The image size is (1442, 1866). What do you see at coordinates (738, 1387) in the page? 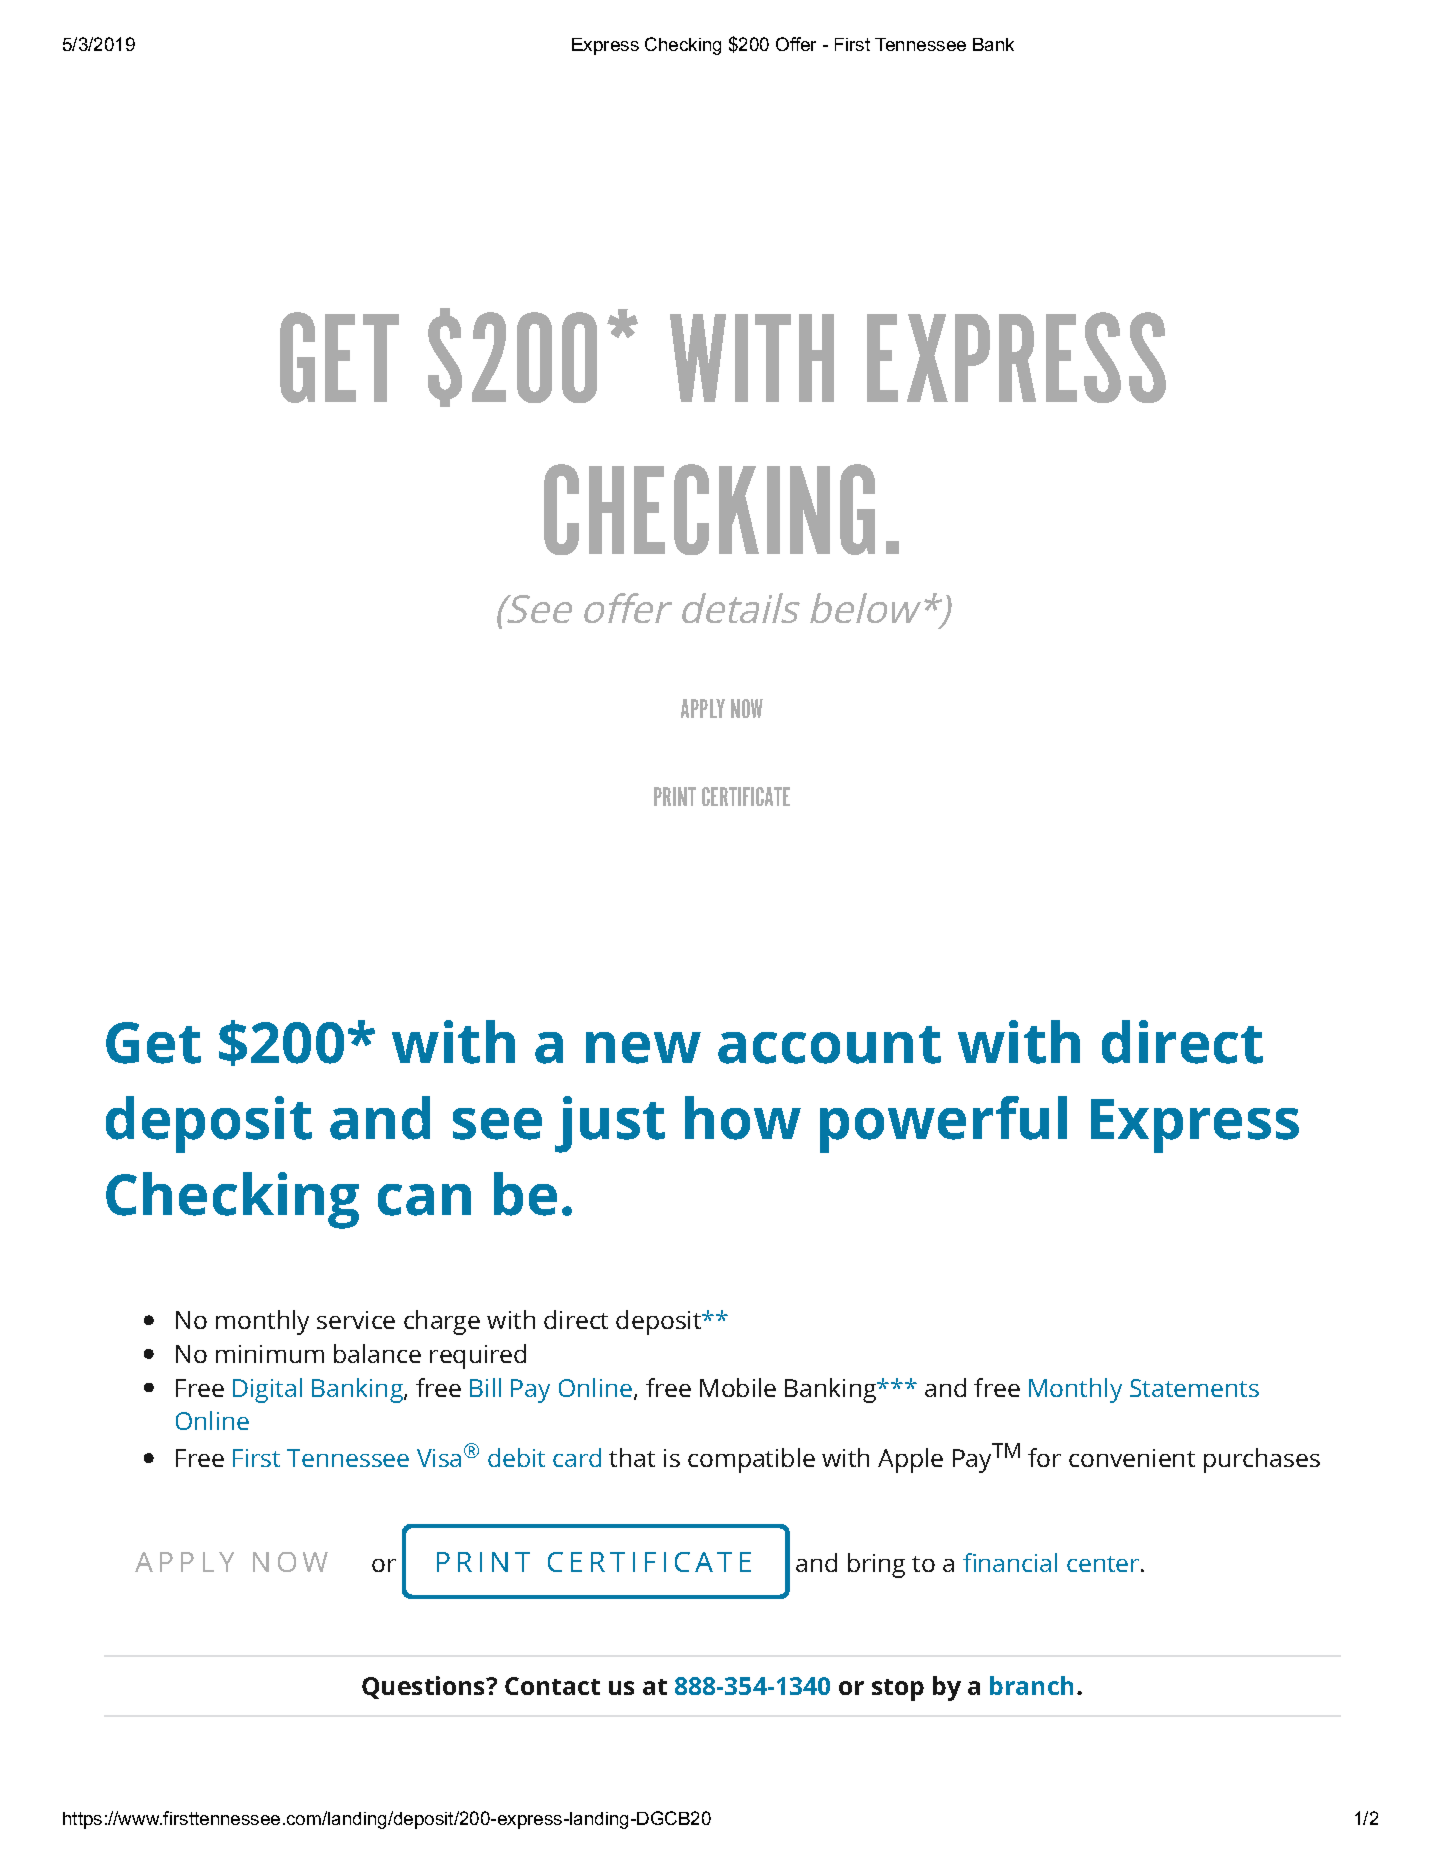
I see `Mobile` at bounding box center [738, 1387].
